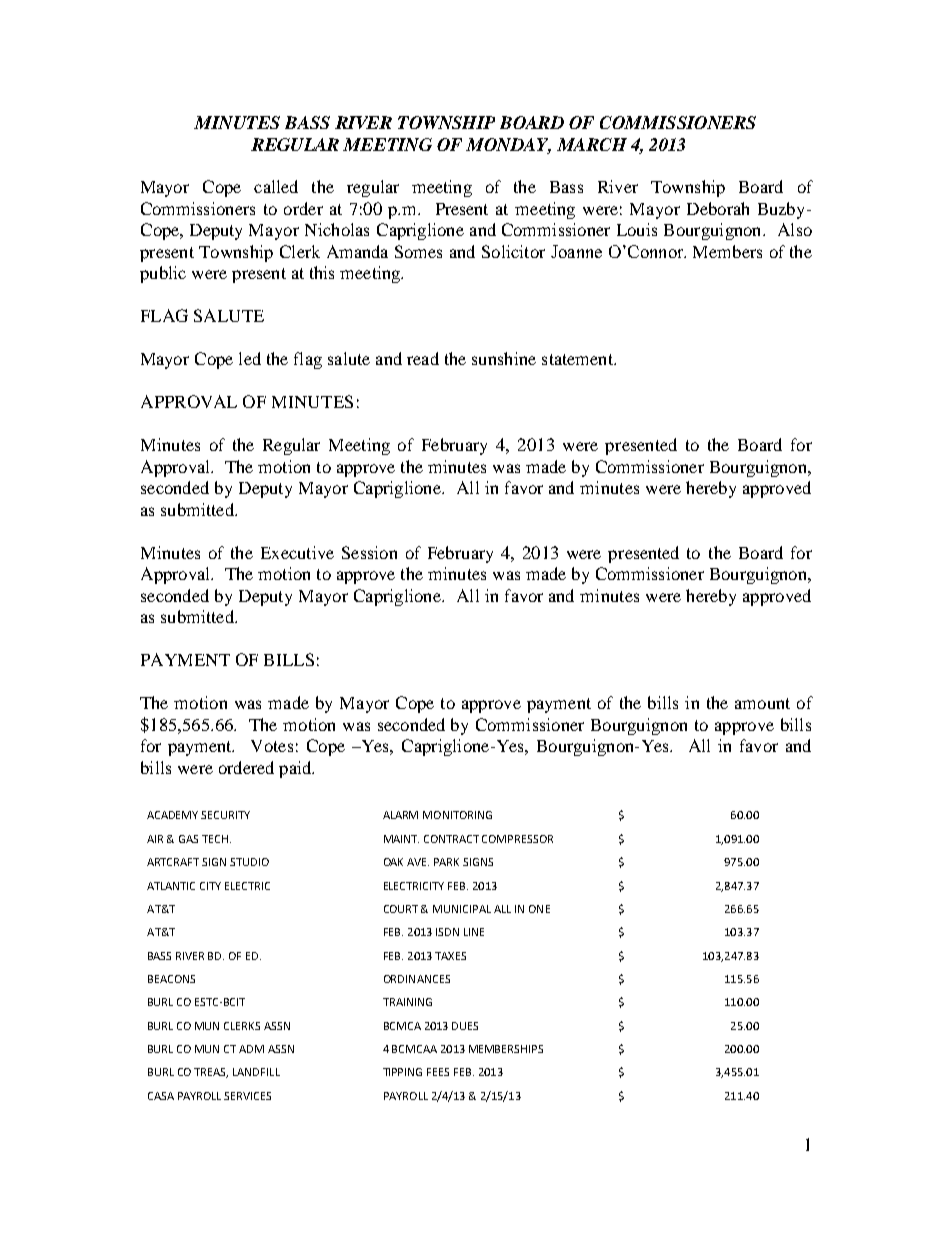 This screenshot has height=1233, width=952. I want to click on TECH, so click(215, 839).
